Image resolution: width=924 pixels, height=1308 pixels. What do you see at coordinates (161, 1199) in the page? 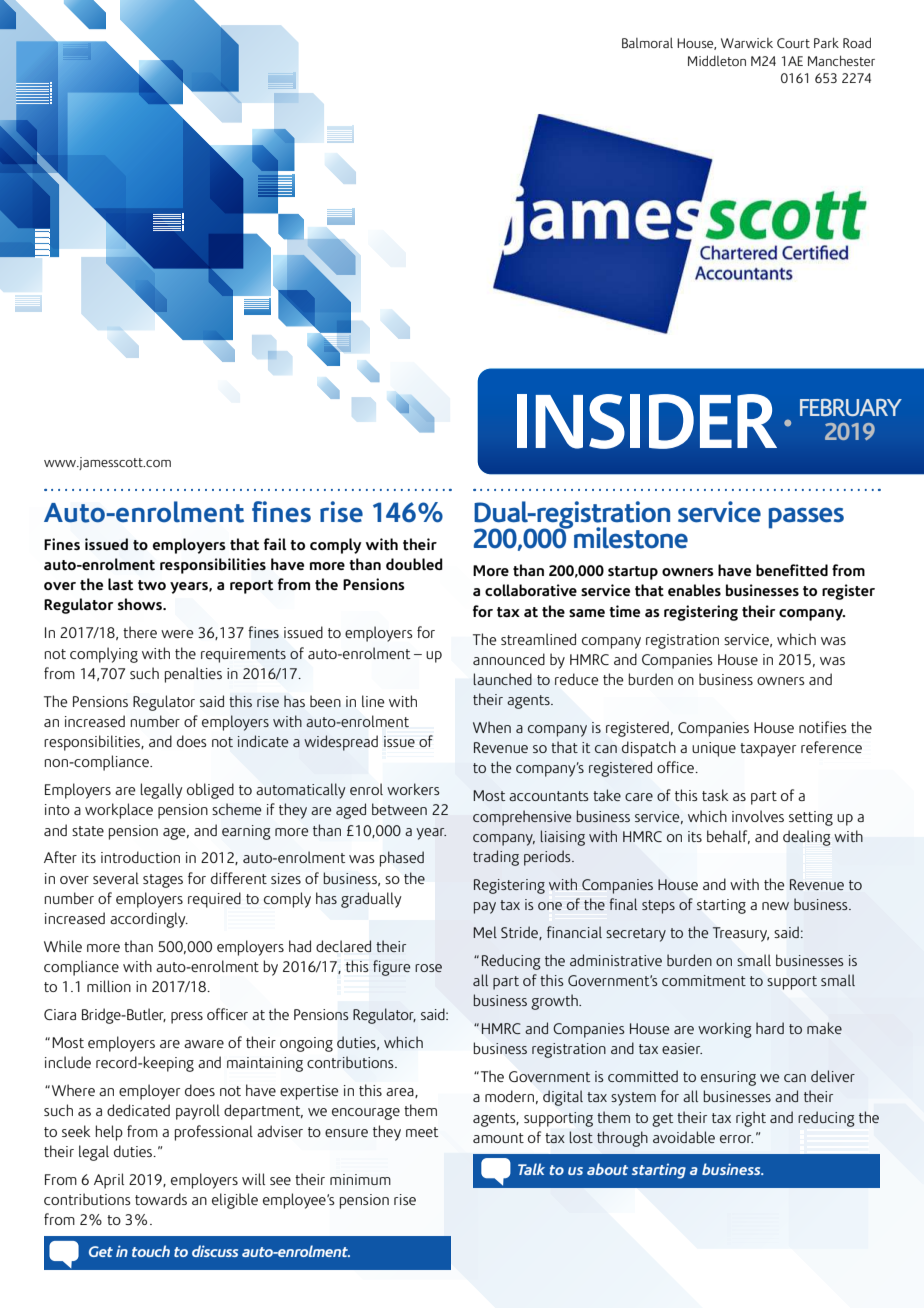
I see `towards` at bounding box center [161, 1199].
